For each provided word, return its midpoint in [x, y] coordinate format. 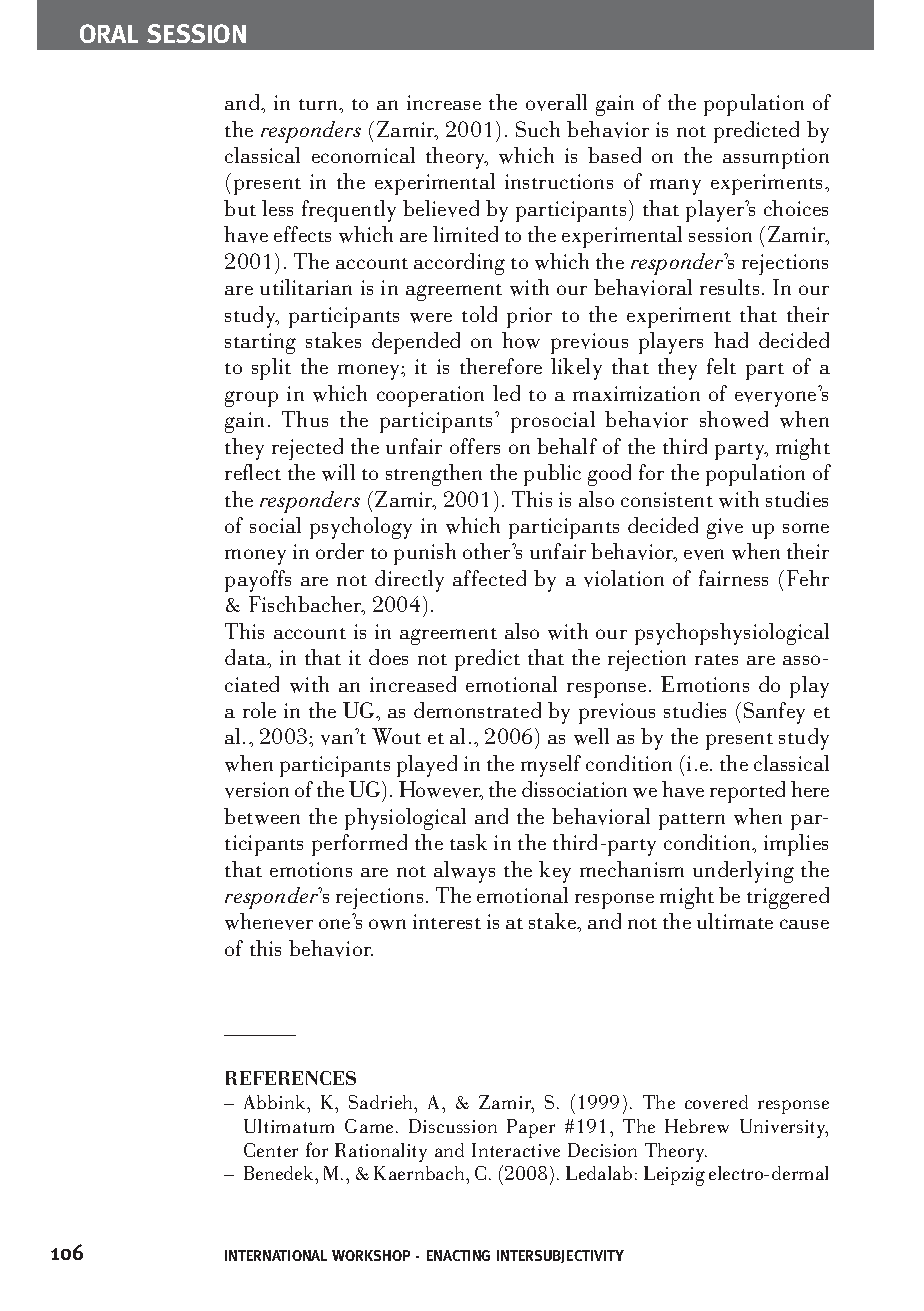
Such [538, 129]
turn [320, 104]
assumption [776, 158]
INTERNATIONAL [276, 1255]
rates [716, 659]
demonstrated [477, 710]
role [259, 710]
